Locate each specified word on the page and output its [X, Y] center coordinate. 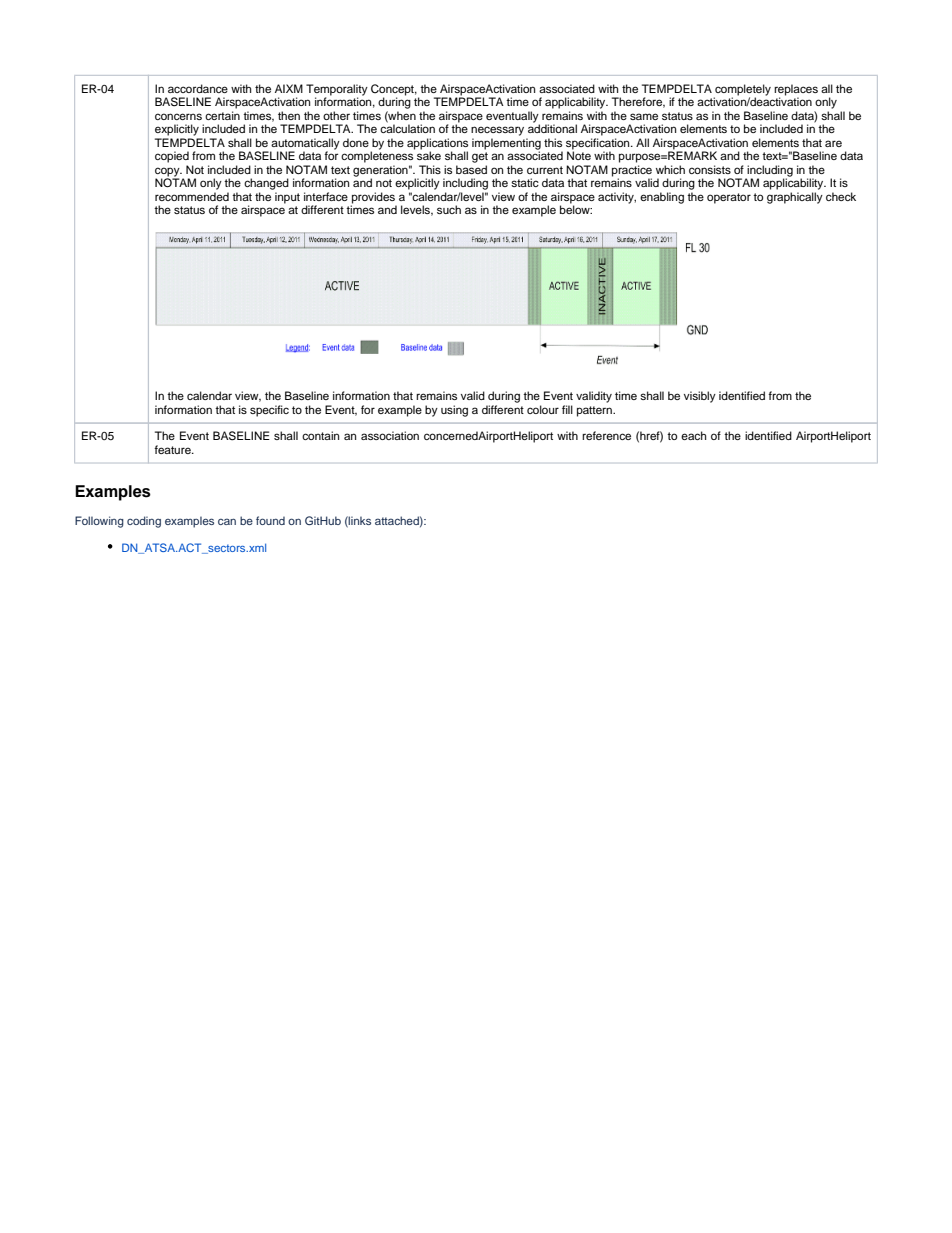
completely [742, 91]
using [454, 411]
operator [729, 198]
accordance [198, 88]
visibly [700, 397]
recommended [192, 196]
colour [543, 409]
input [287, 198]
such [449, 209]
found [270, 520]
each [693, 435]
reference [606, 435]
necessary [497, 131]
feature [173, 449]
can [227, 521]
